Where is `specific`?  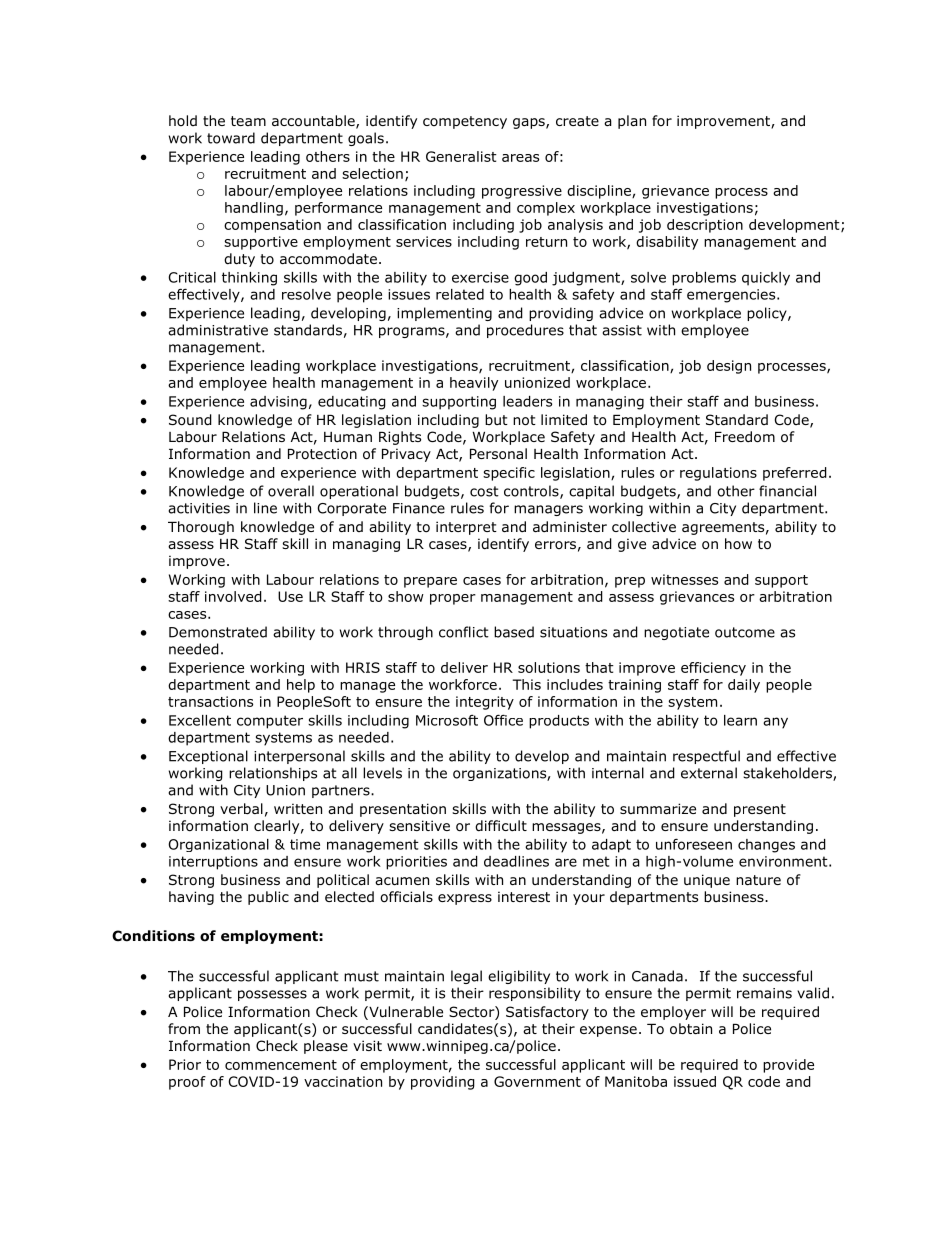
specific is located at coordinates (509, 474).
